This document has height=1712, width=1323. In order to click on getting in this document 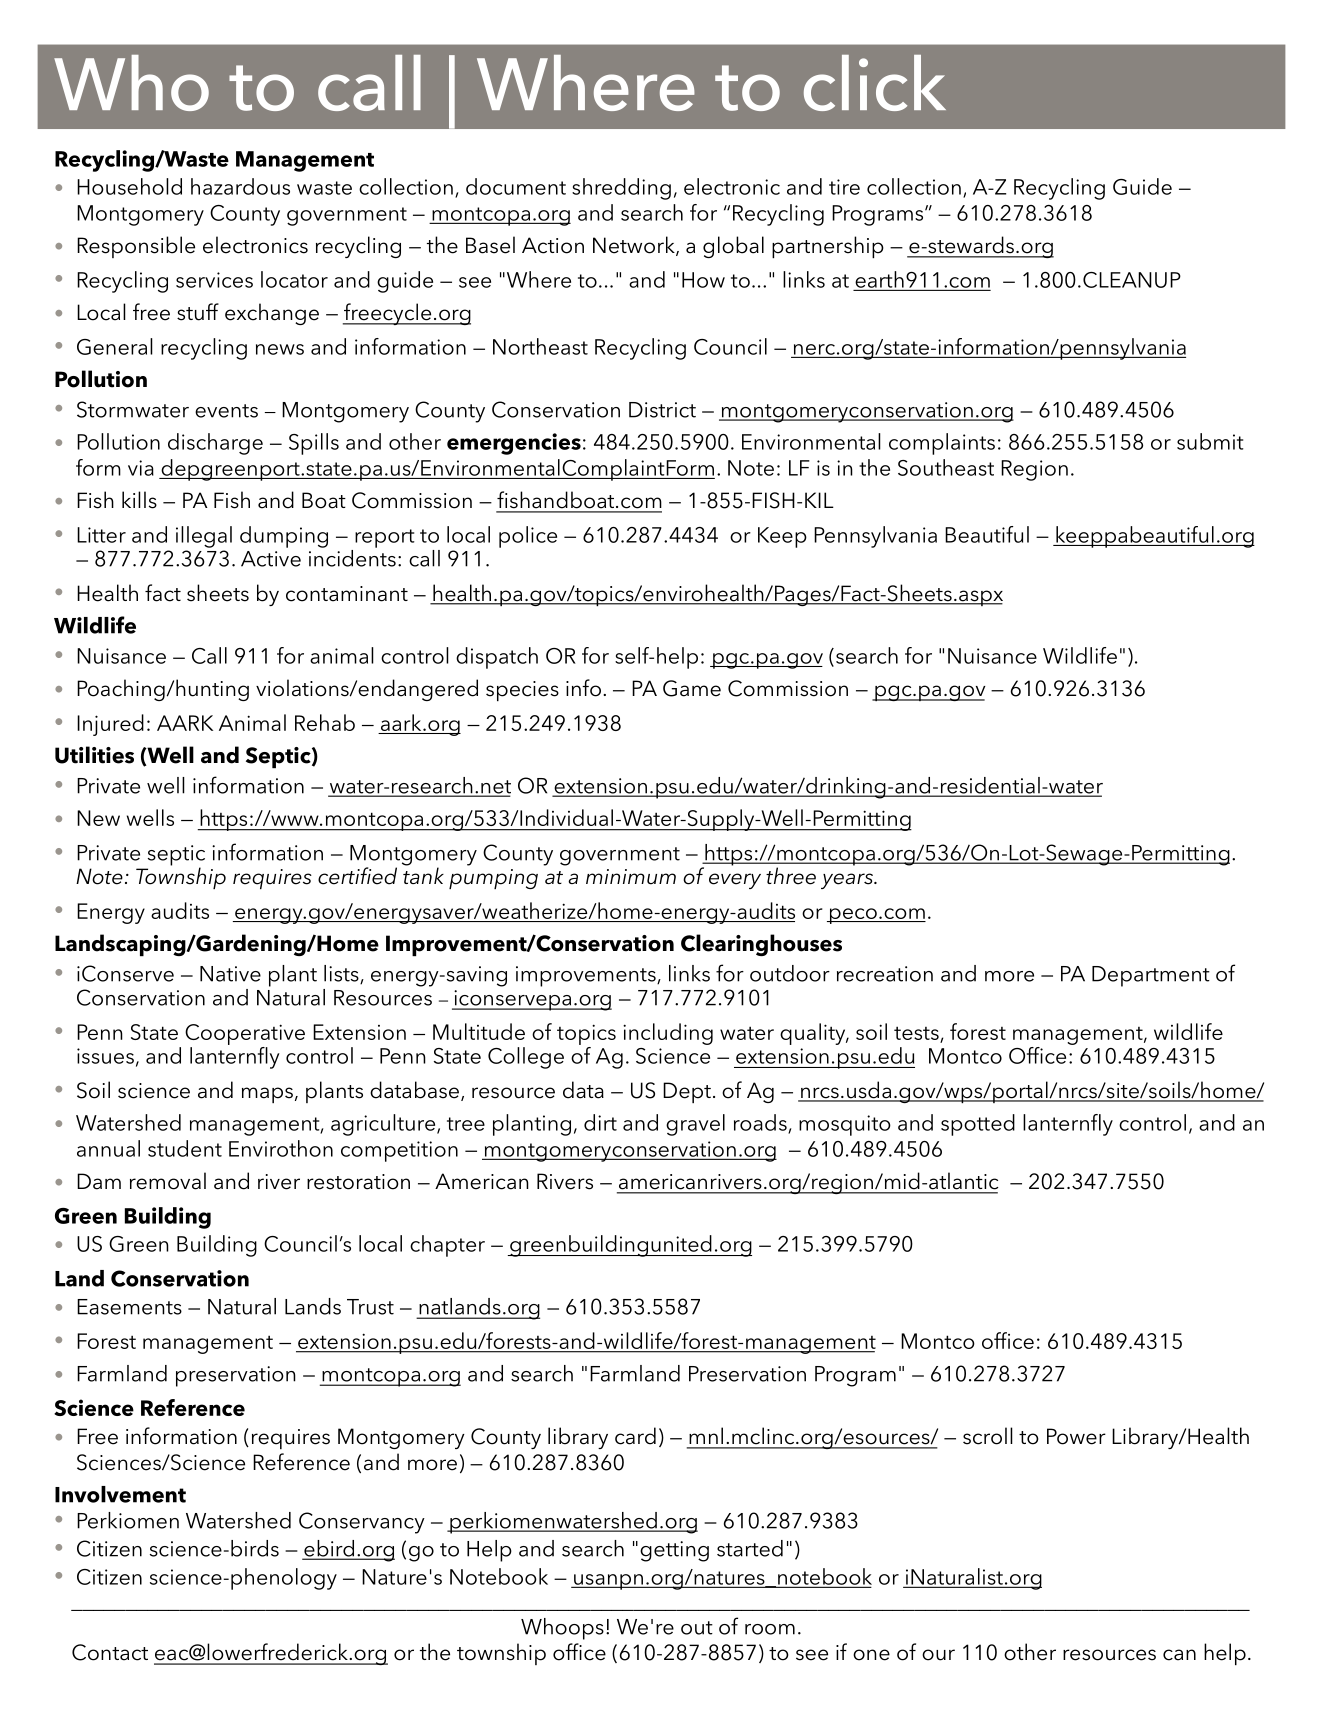, I will do `click(674, 1551)`.
